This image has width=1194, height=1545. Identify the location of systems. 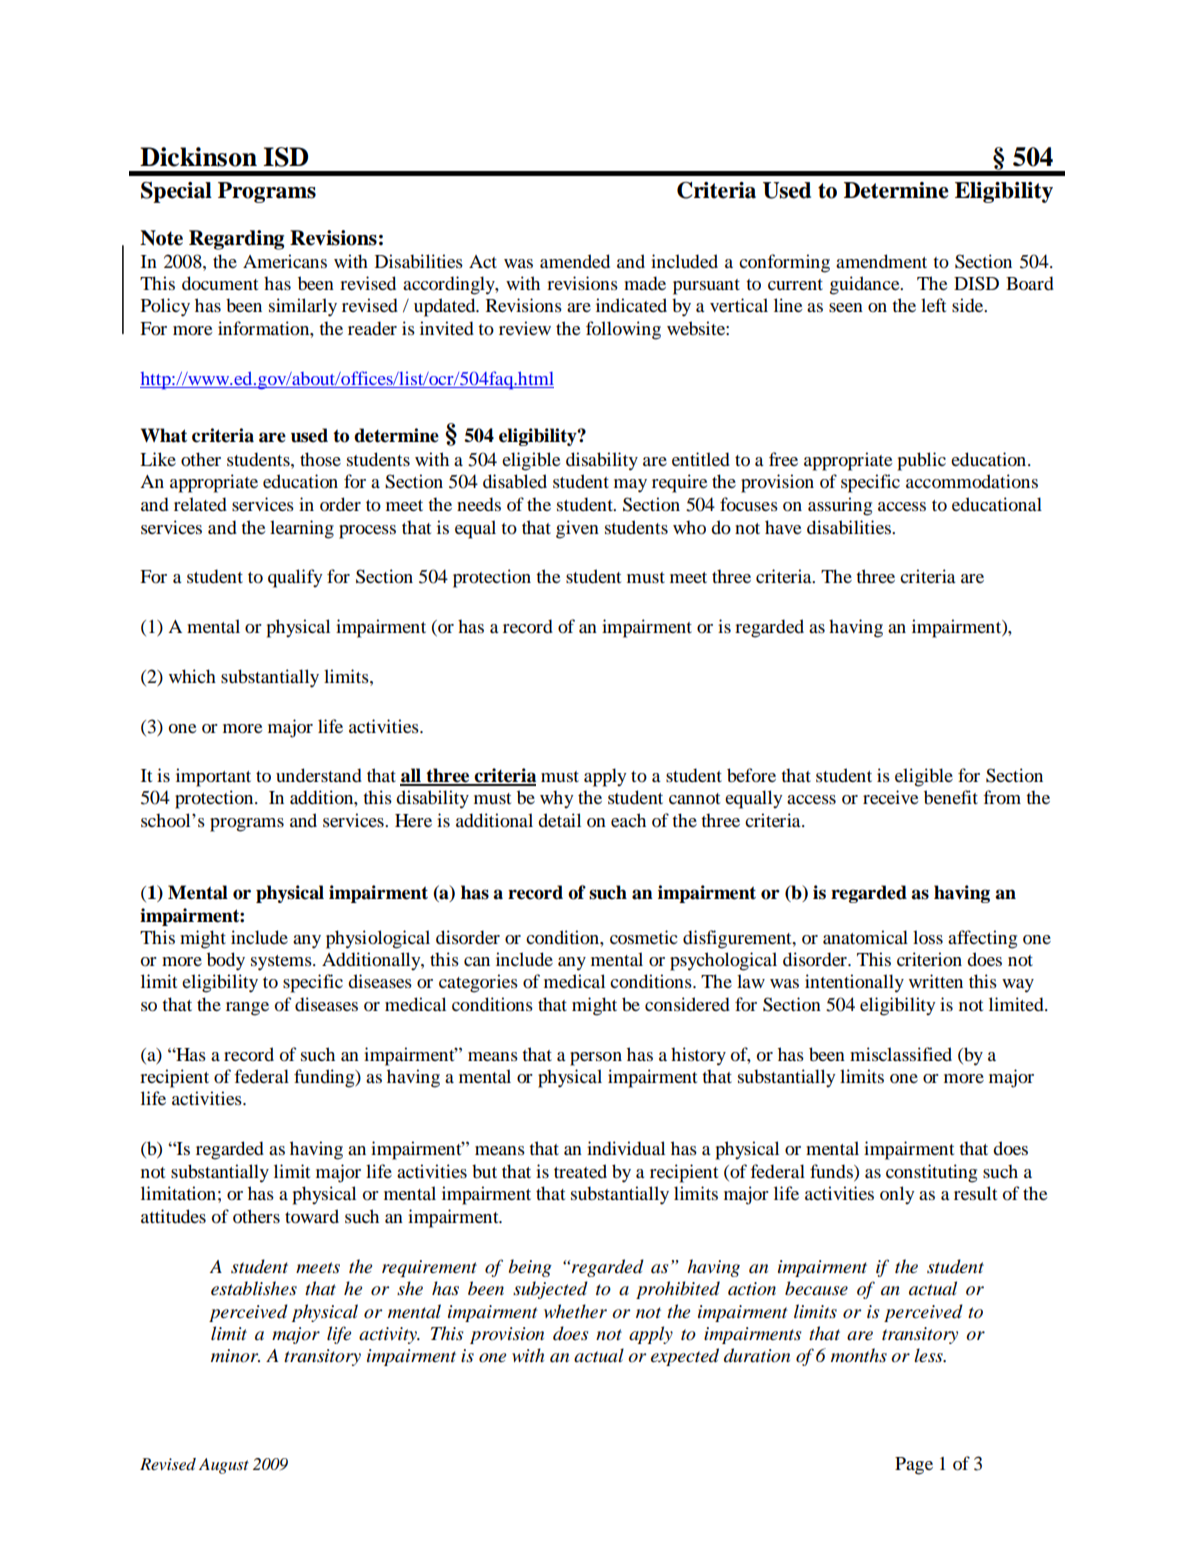
(282, 963).
